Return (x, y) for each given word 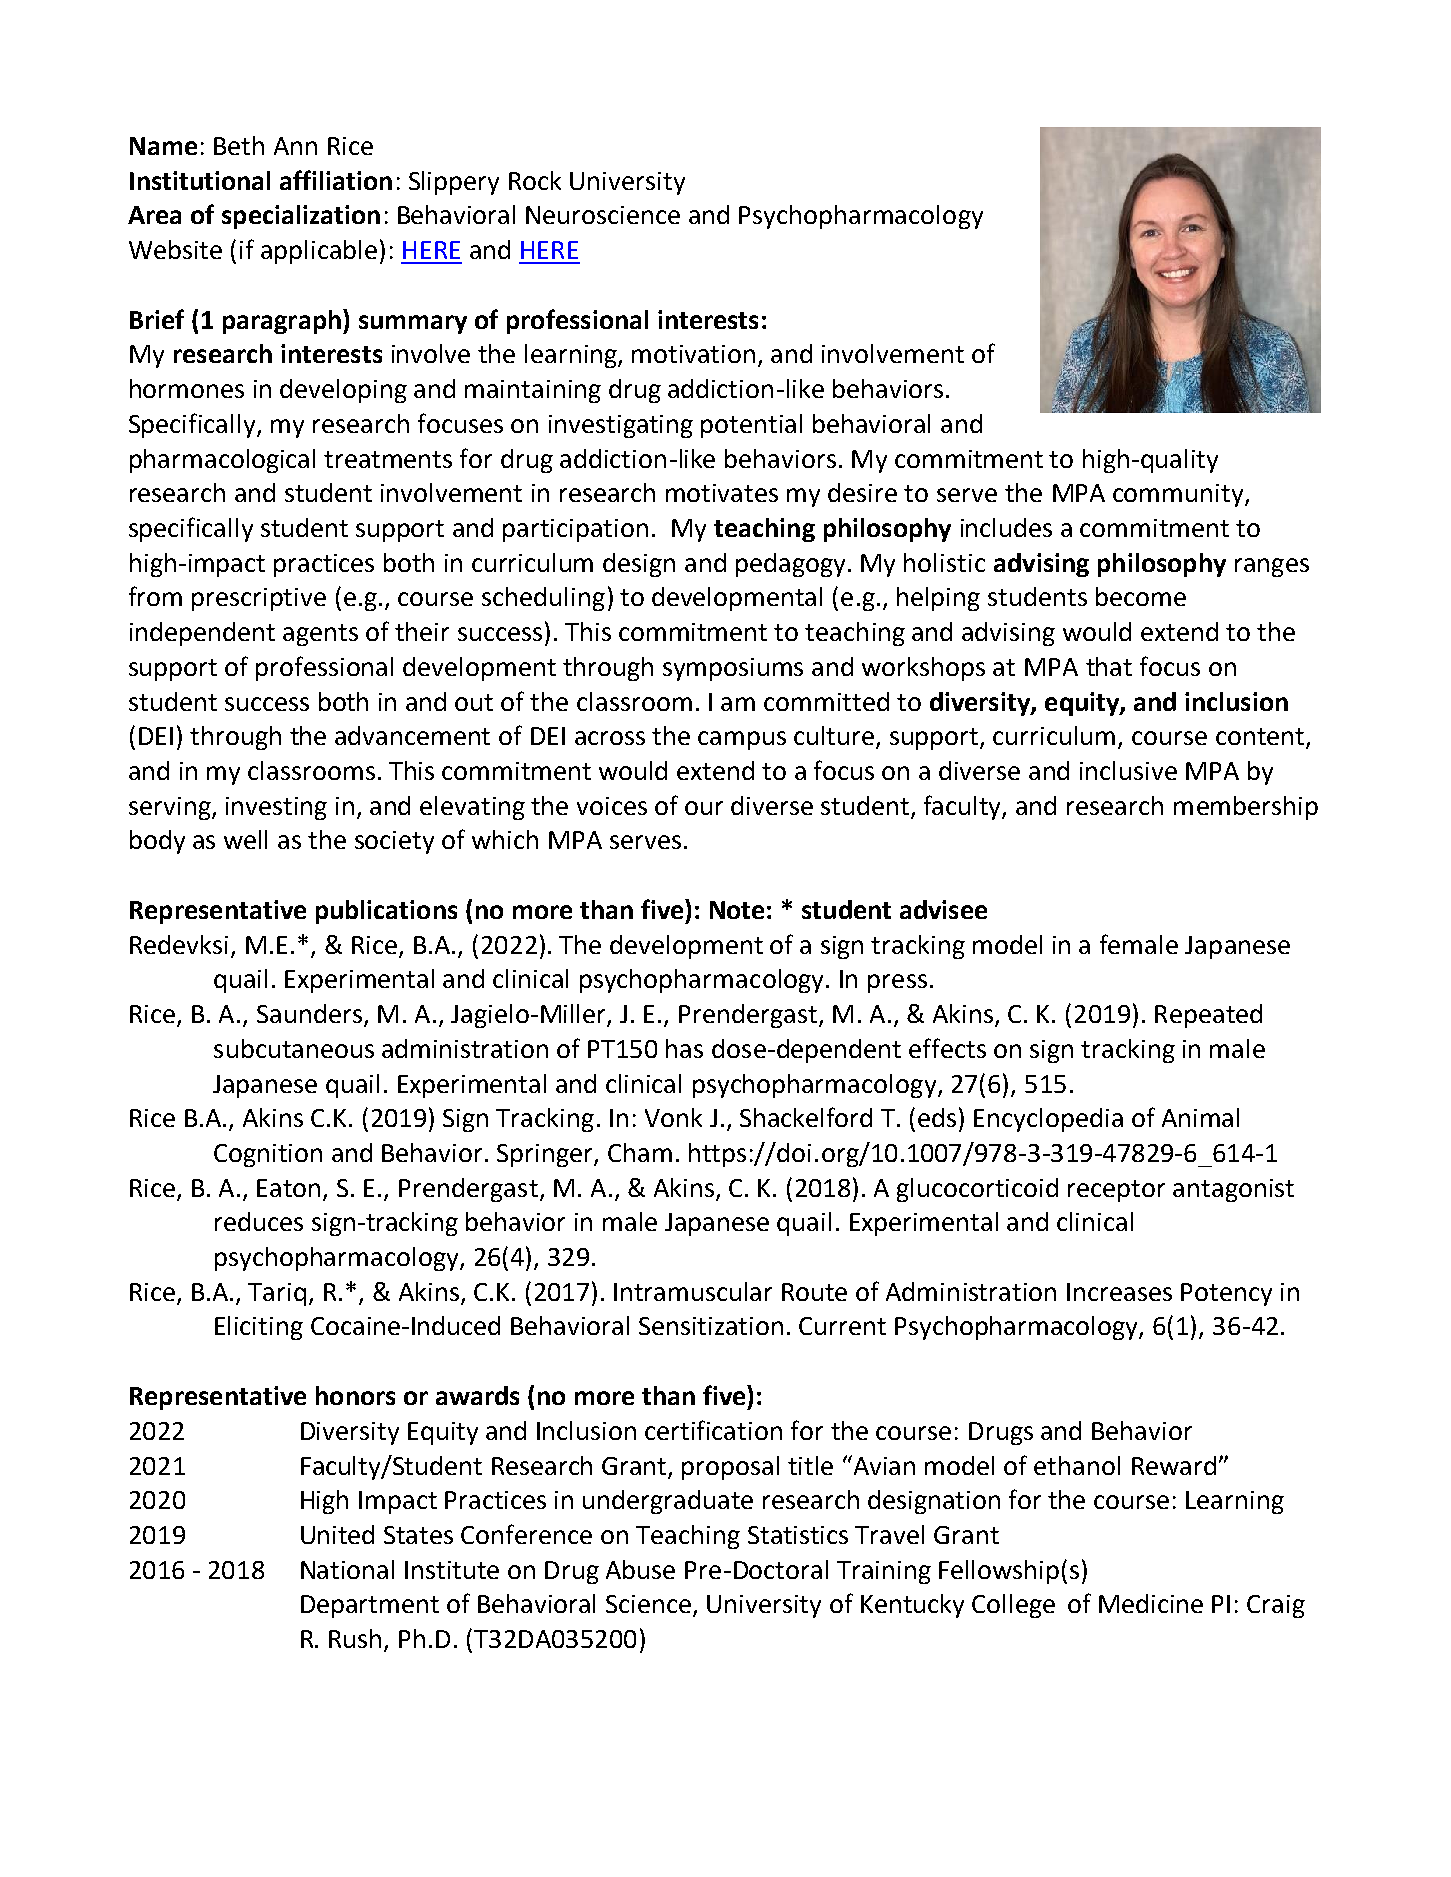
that (1109, 666)
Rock (535, 180)
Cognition (268, 1155)
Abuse (640, 1569)
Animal (1200, 1117)
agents (320, 635)
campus (742, 740)
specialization (301, 217)
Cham (640, 1152)
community (1179, 495)
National (347, 1569)
